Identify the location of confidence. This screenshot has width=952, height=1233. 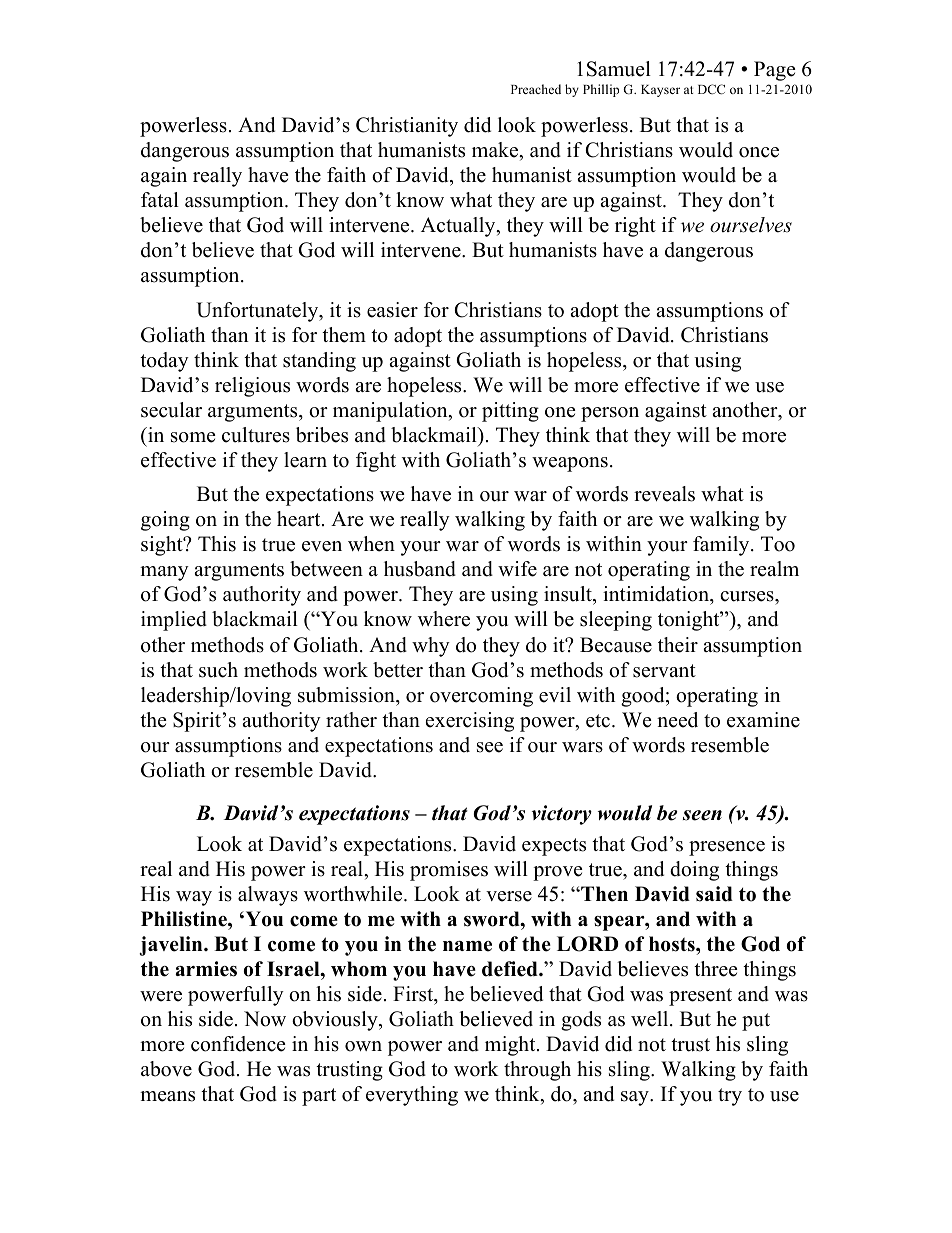
(238, 1044).
